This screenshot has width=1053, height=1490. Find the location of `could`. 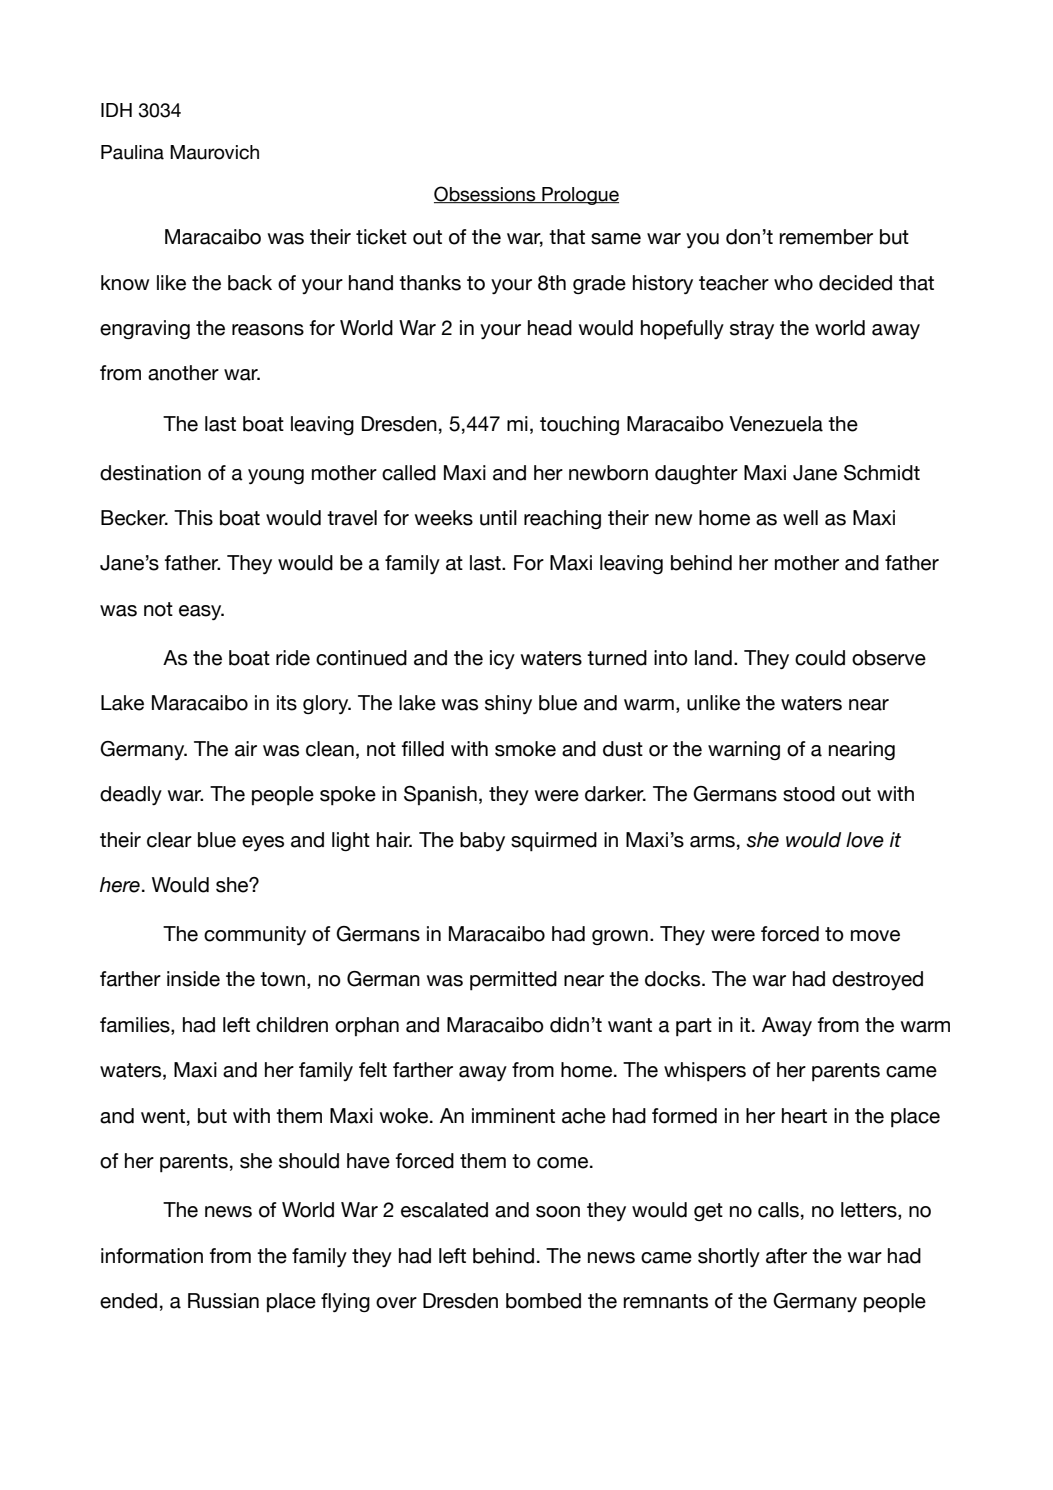

could is located at coordinates (820, 658).
